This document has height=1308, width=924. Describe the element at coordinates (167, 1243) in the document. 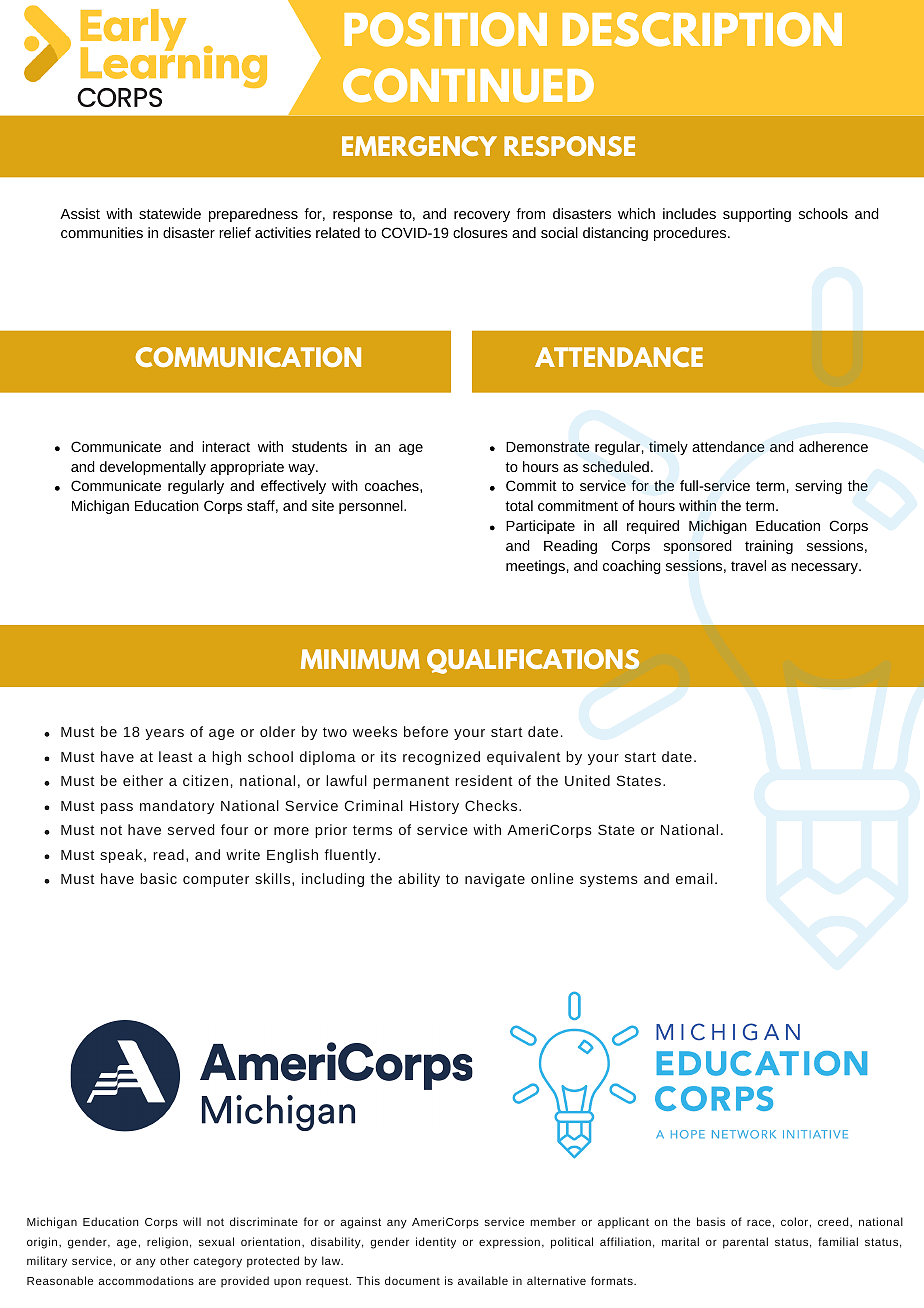

I see `religion` at that location.
